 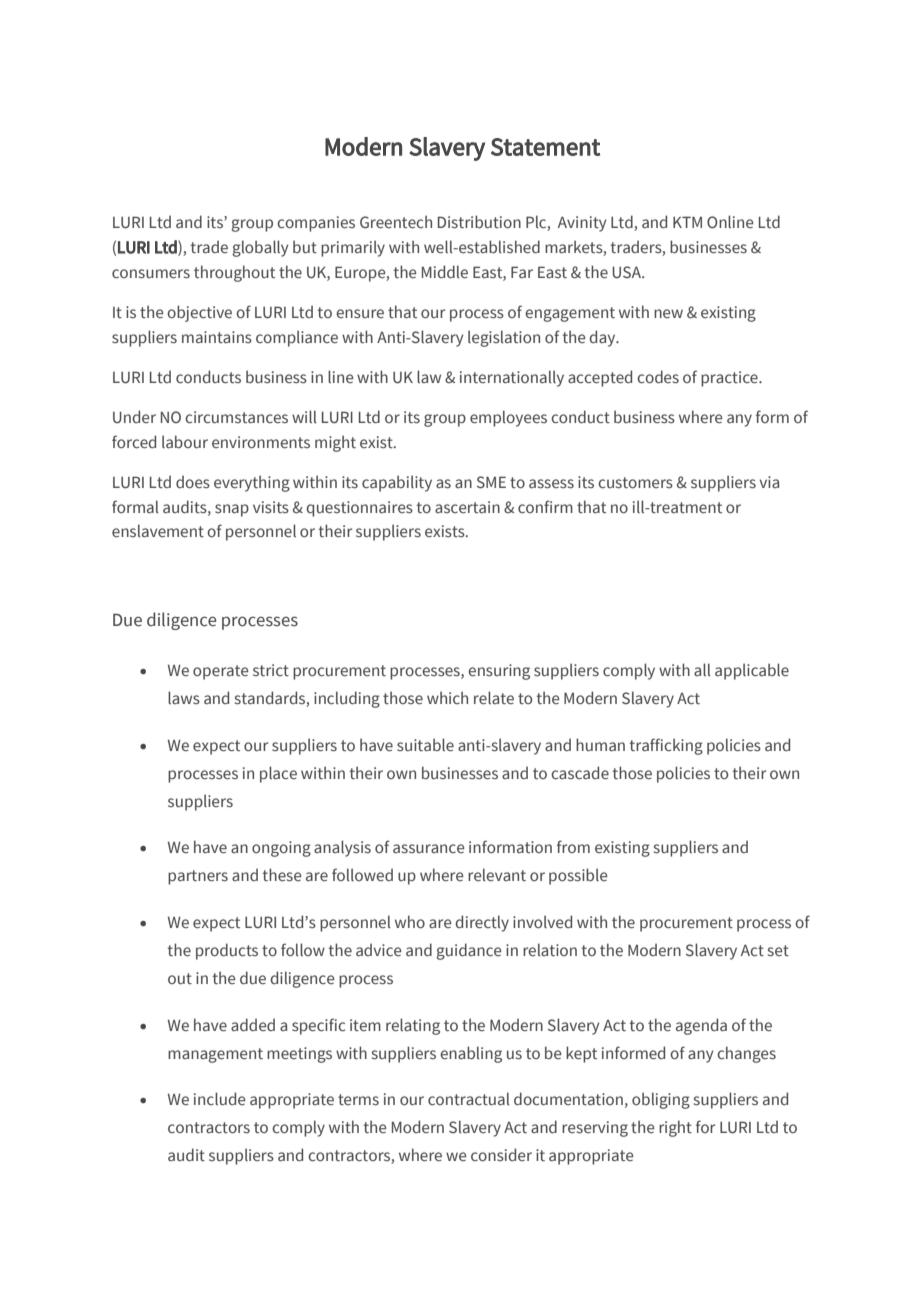 I want to click on include, so click(x=220, y=1098).
